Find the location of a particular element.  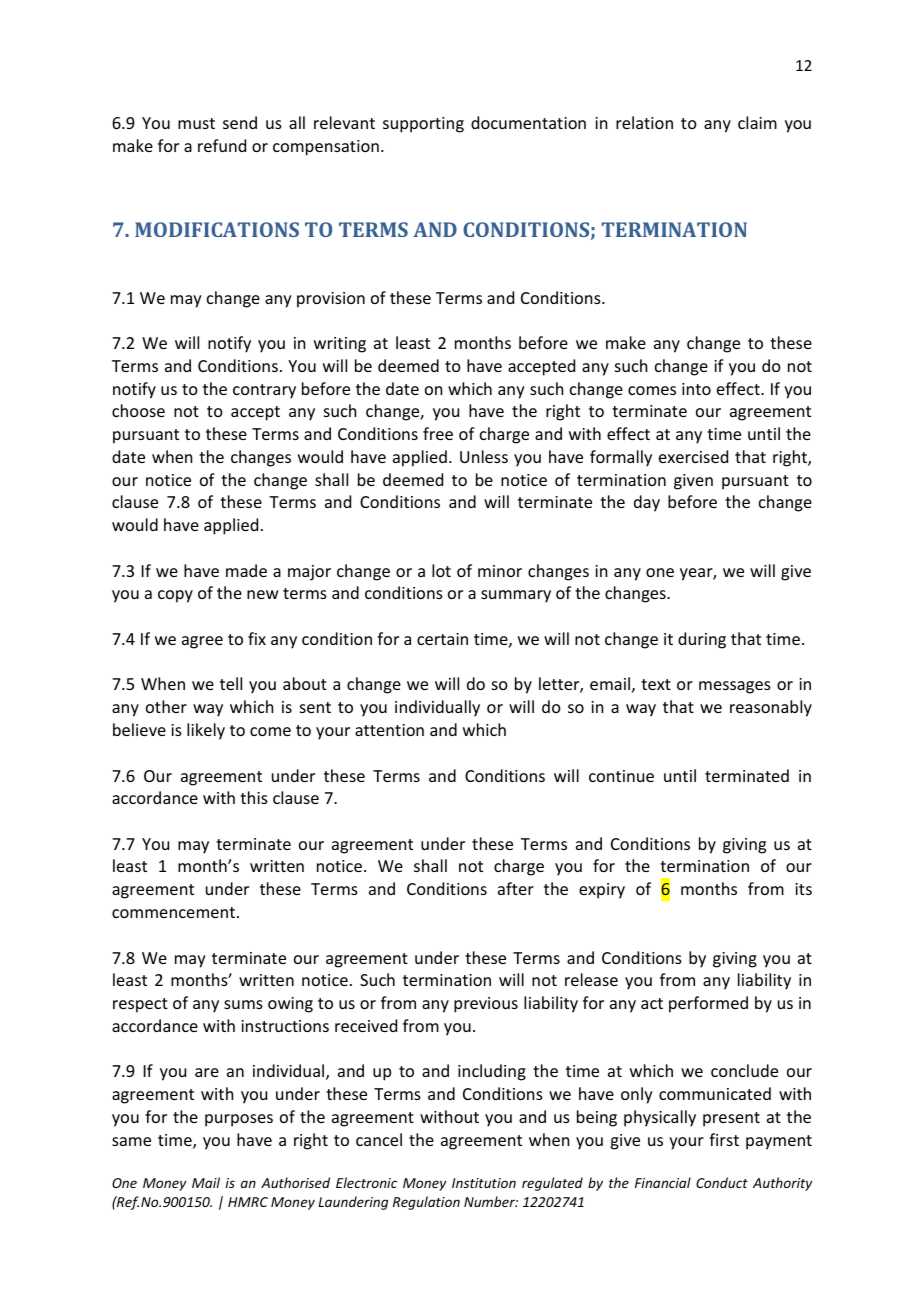

supporting is located at coordinates (423, 125).
